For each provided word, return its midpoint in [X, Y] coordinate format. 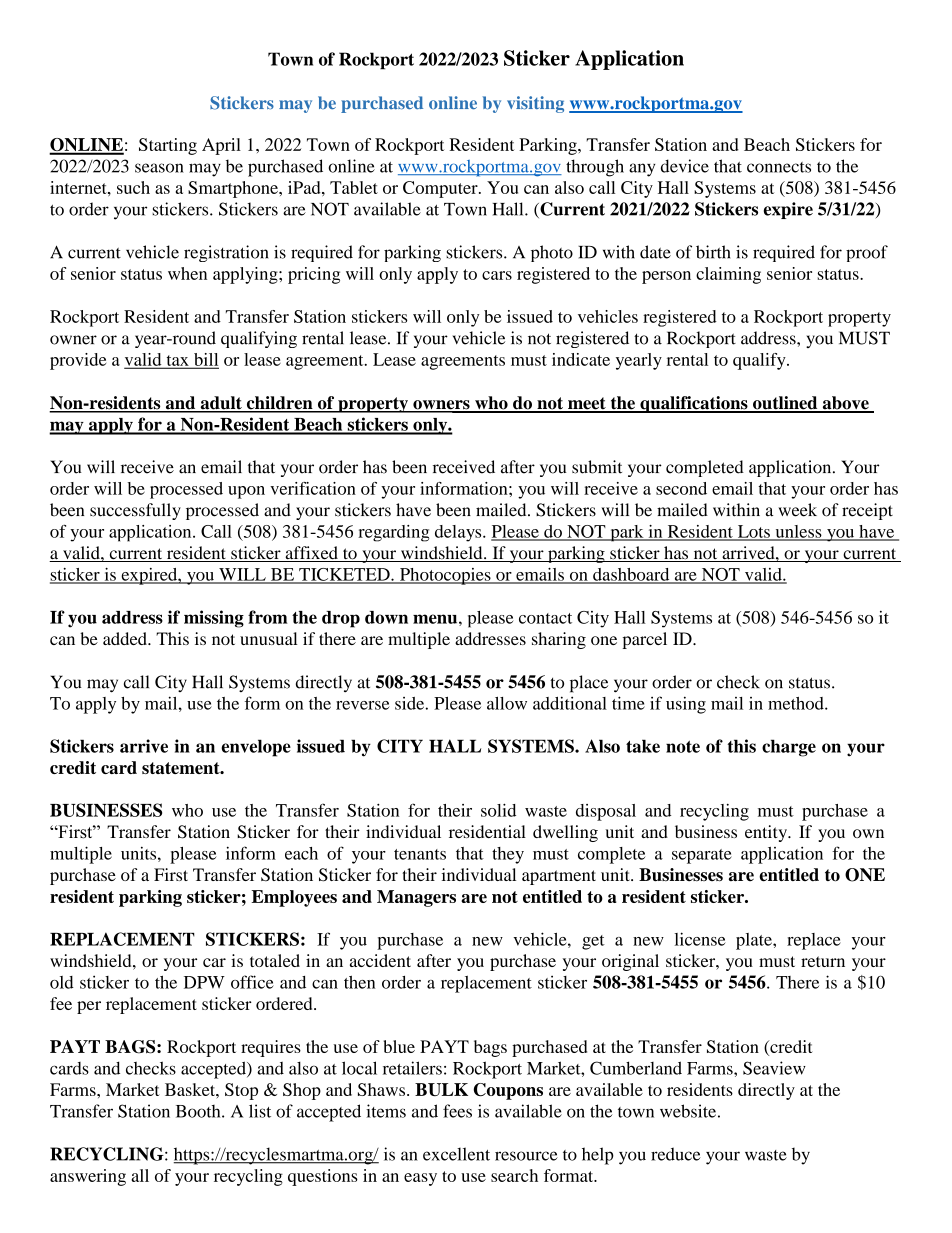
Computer [441, 189]
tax [177, 361]
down [386, 617]
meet [587, 404]
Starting [168, 146]
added [126, 638]
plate [755, 941]
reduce [676, 1154]
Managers [416, 898]
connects [779, 167]
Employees [294, 898]
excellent [456, 1154]
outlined [785, 404]
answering [88, 1177]
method [797, 703]
